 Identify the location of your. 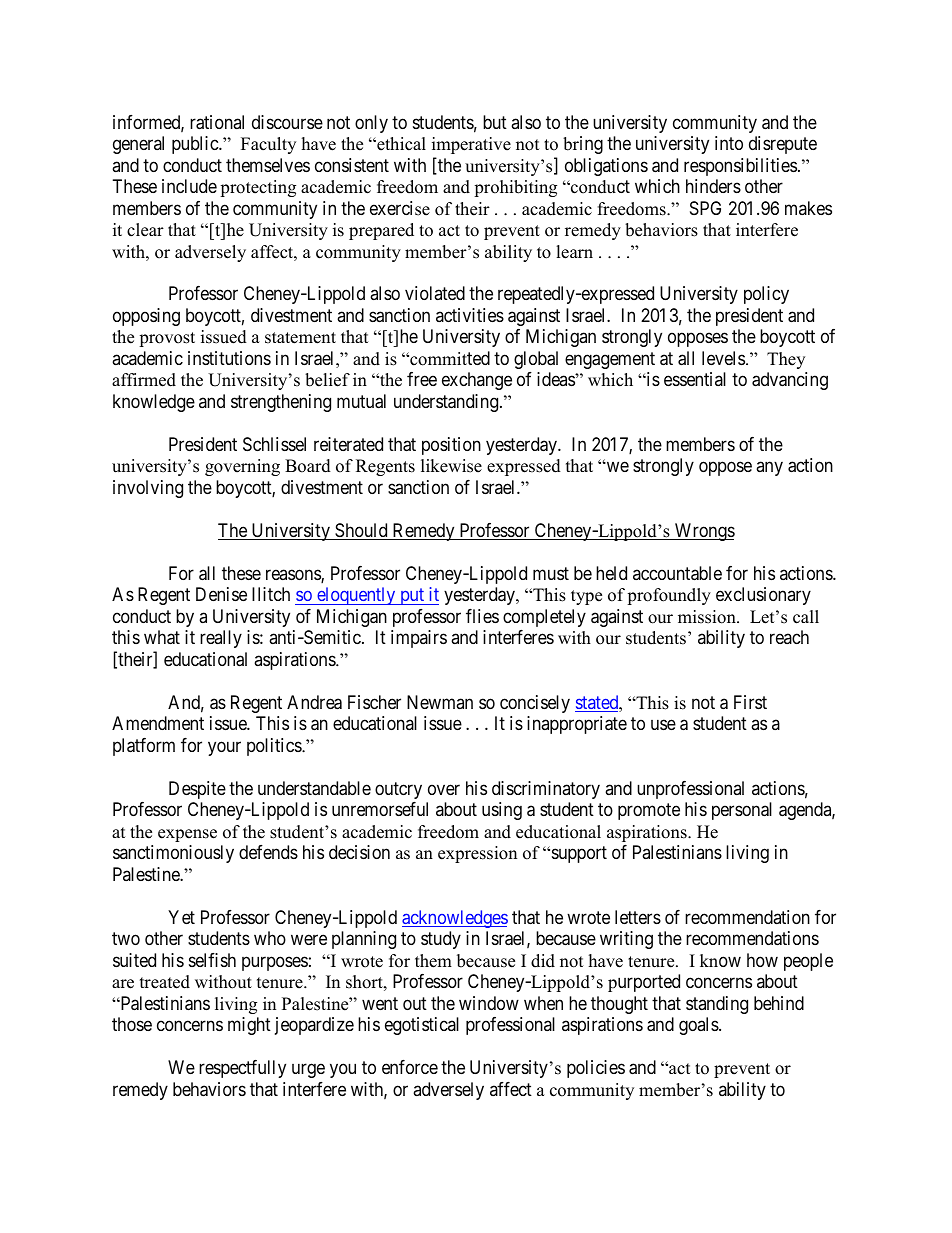
(224, 748).
